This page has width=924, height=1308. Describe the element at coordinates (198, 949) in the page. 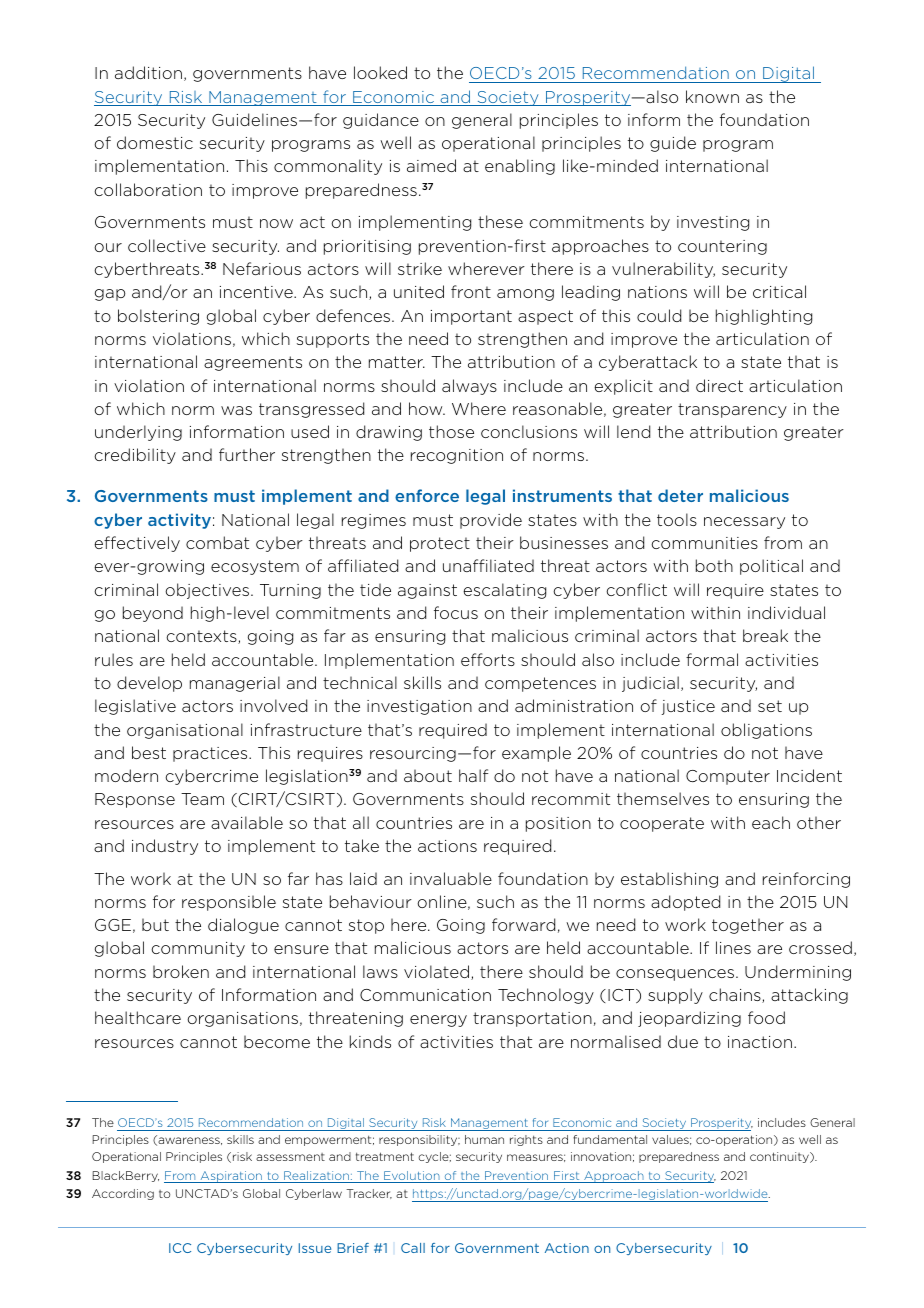

I see `community` at that location.
